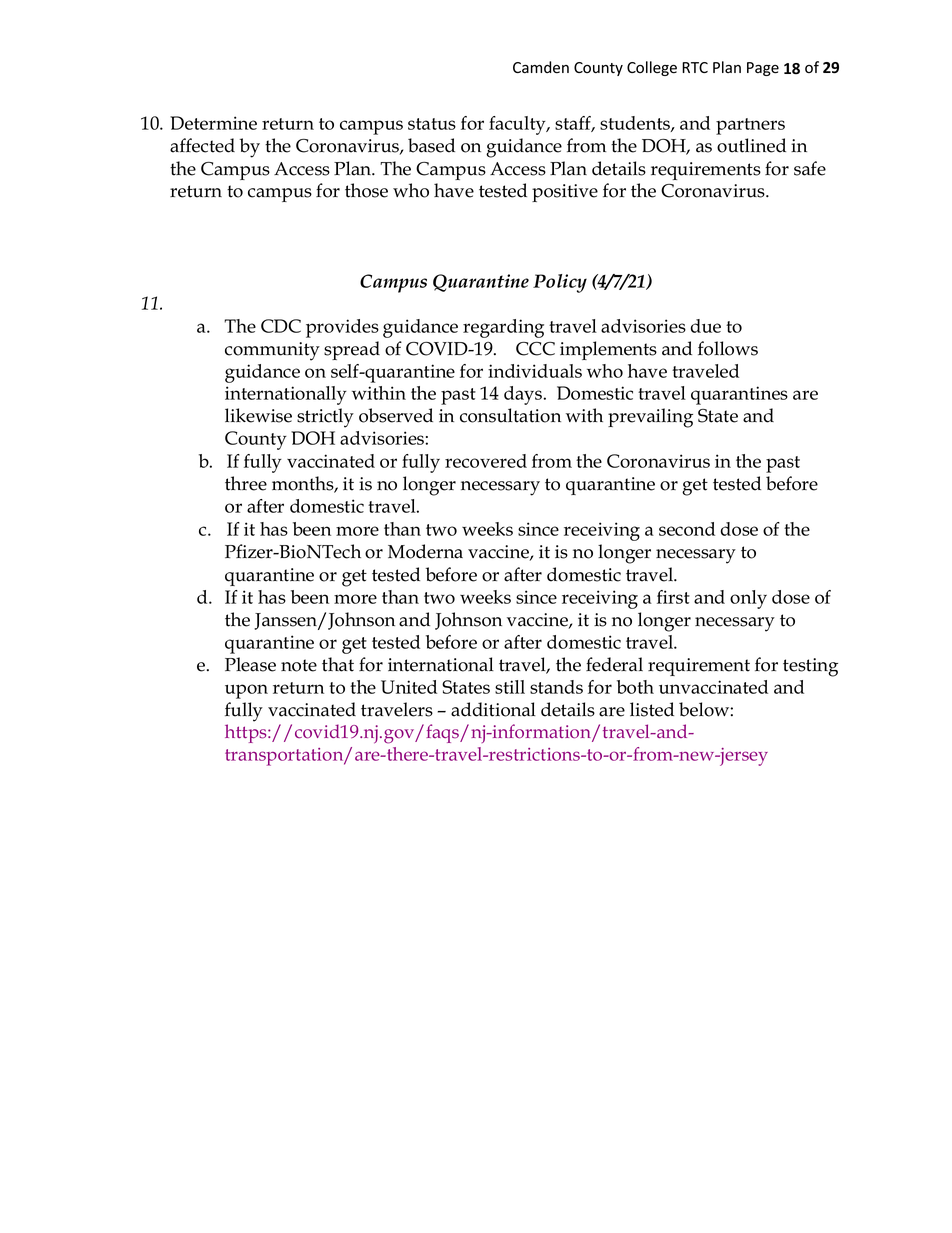 The width and height of the screenshot is (952, 1233). What do you see at coordinates (560, 283) in the screenshot?
I see `Policy` at bounding box center [560, 283].
